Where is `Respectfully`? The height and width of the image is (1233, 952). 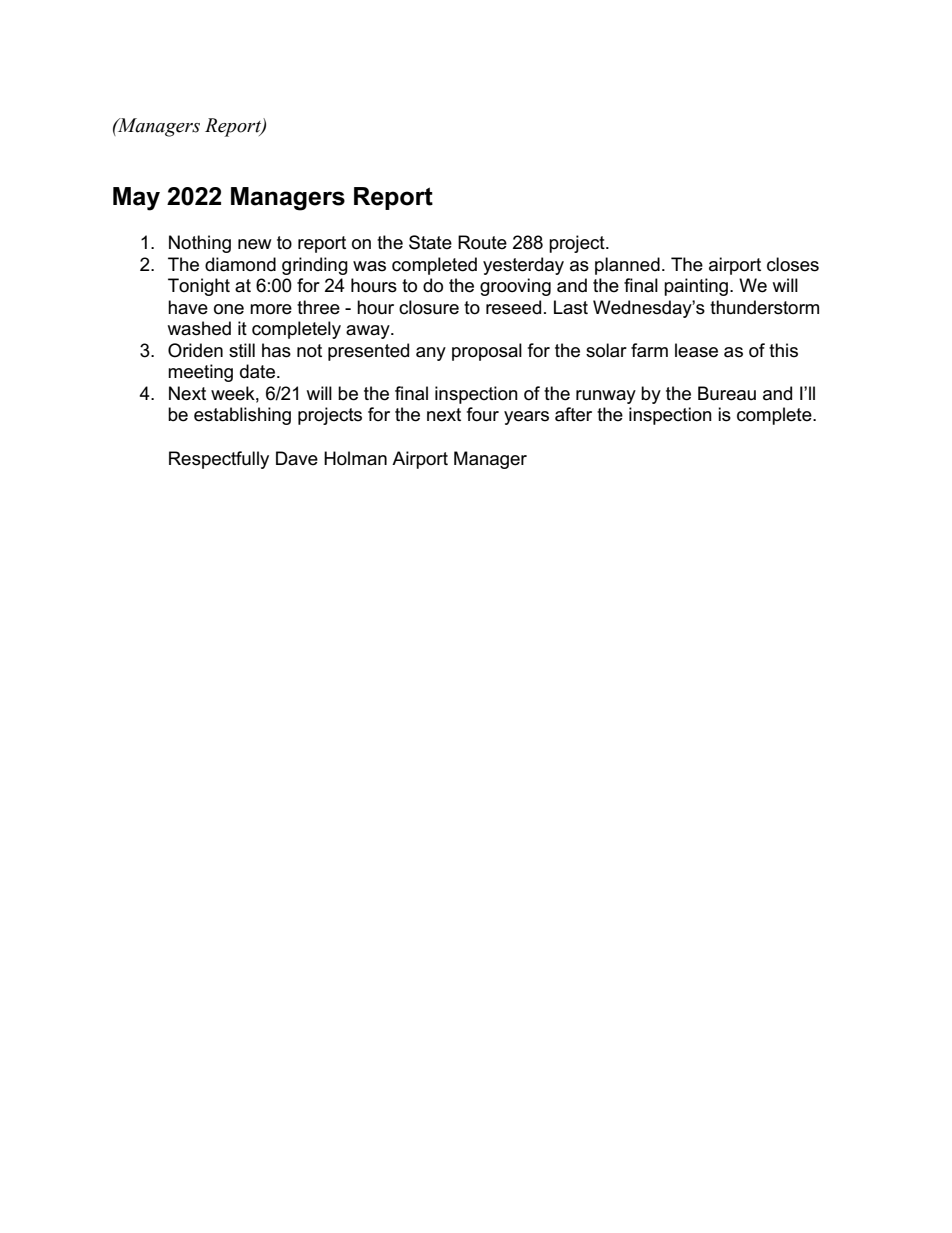 Respectfully is located at coordinates (219, 460).
